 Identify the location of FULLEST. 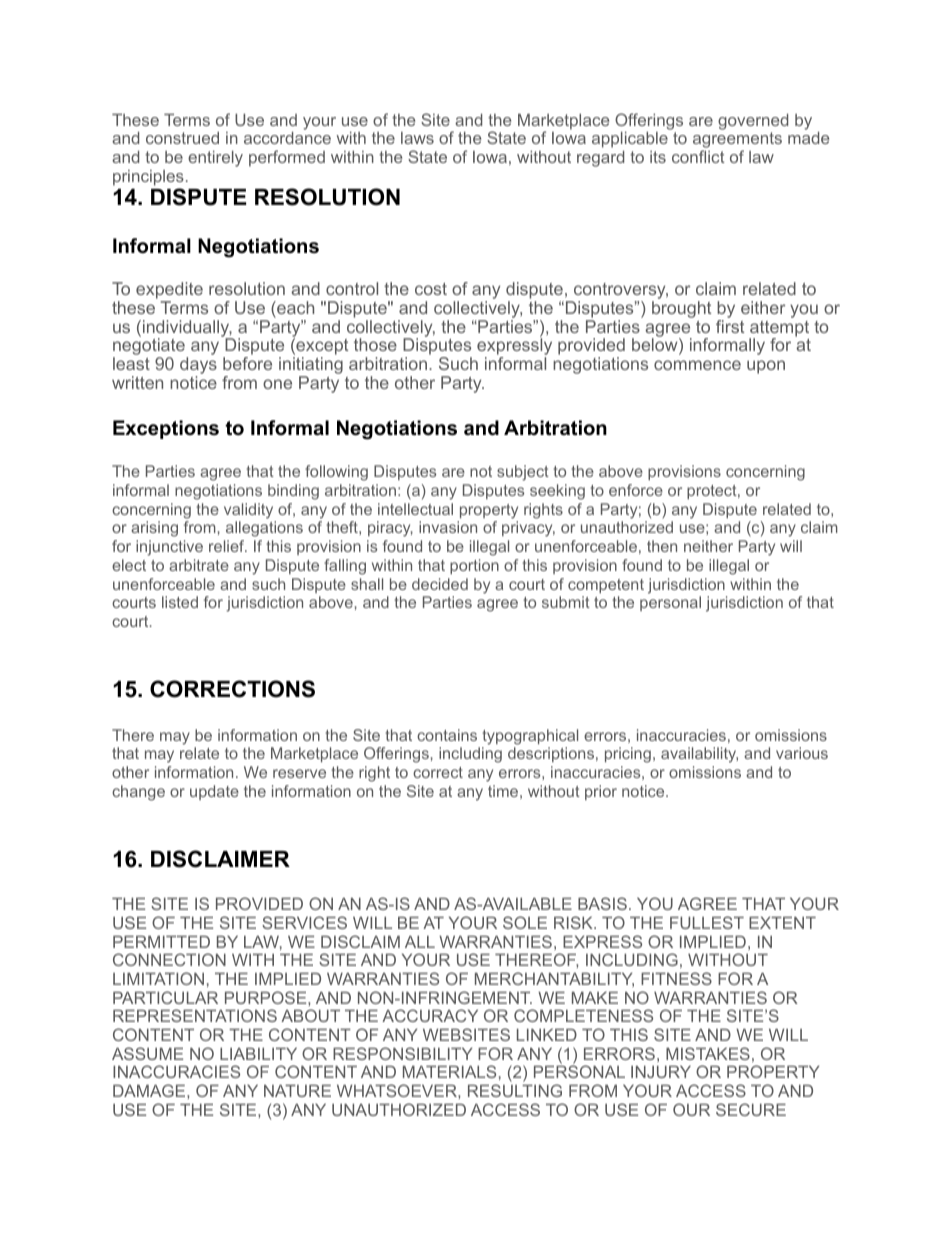
(707, 922).
